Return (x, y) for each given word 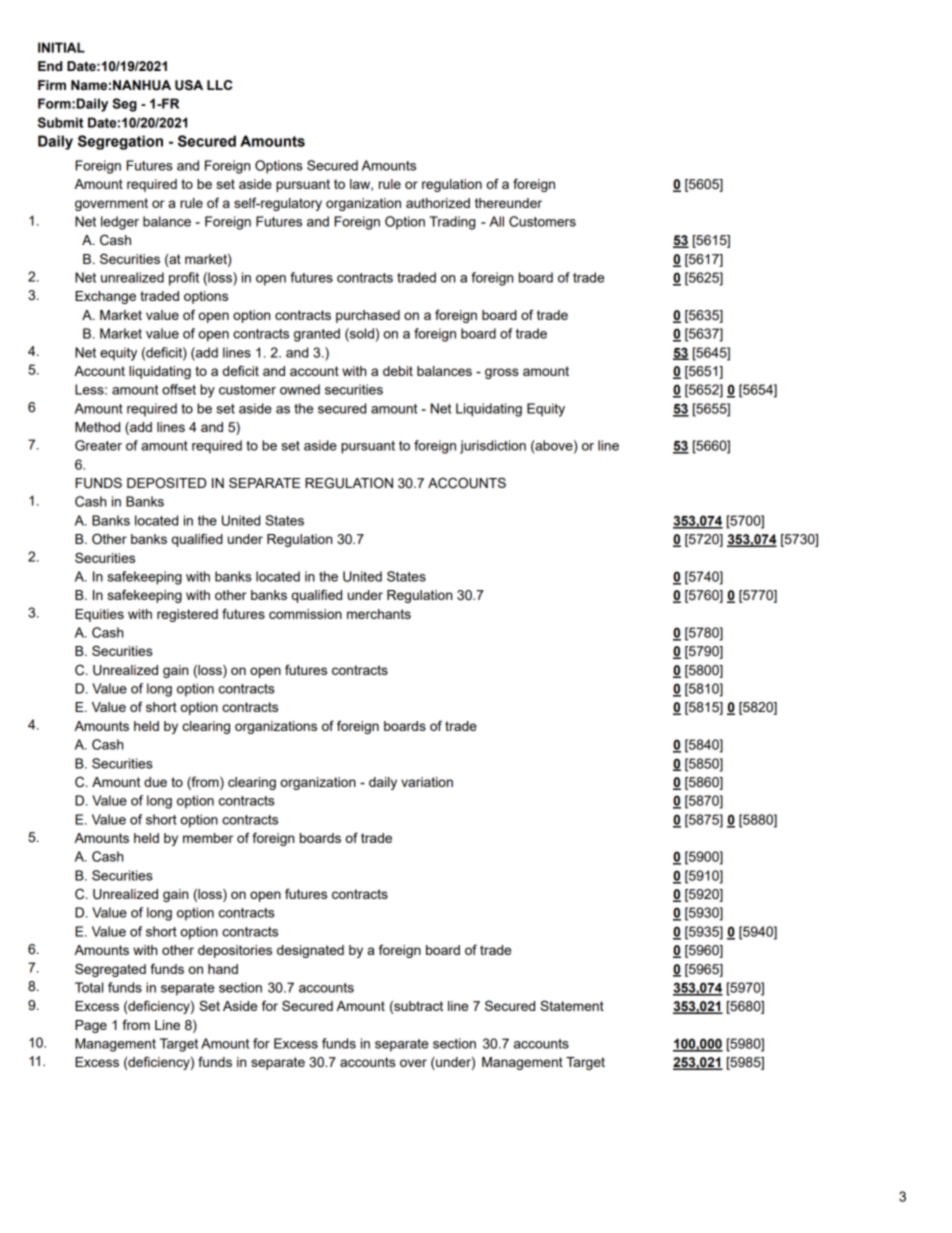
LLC (219, 85)
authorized (438, 203)
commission (305, 614)
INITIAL (61, 47)
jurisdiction (493, 447)
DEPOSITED (166, 483)
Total (89, 987)
